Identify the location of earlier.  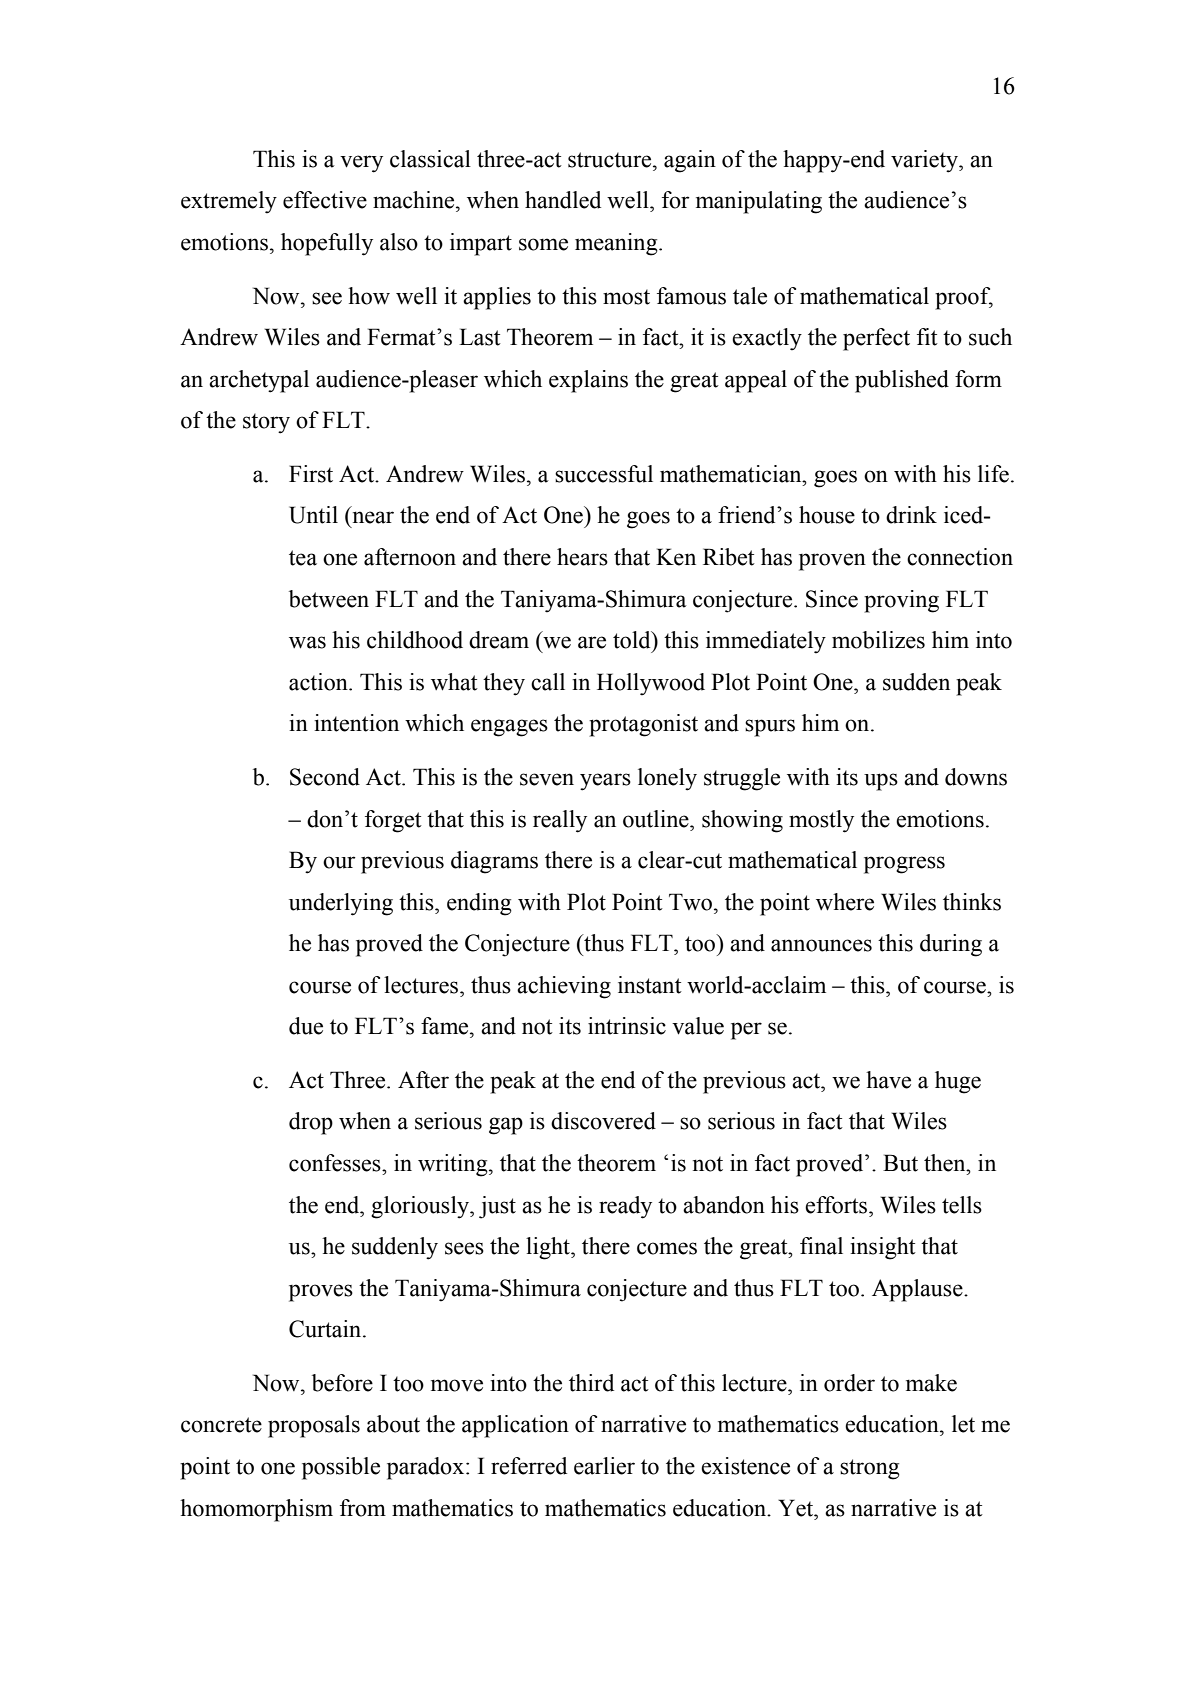
(604, 1466).
